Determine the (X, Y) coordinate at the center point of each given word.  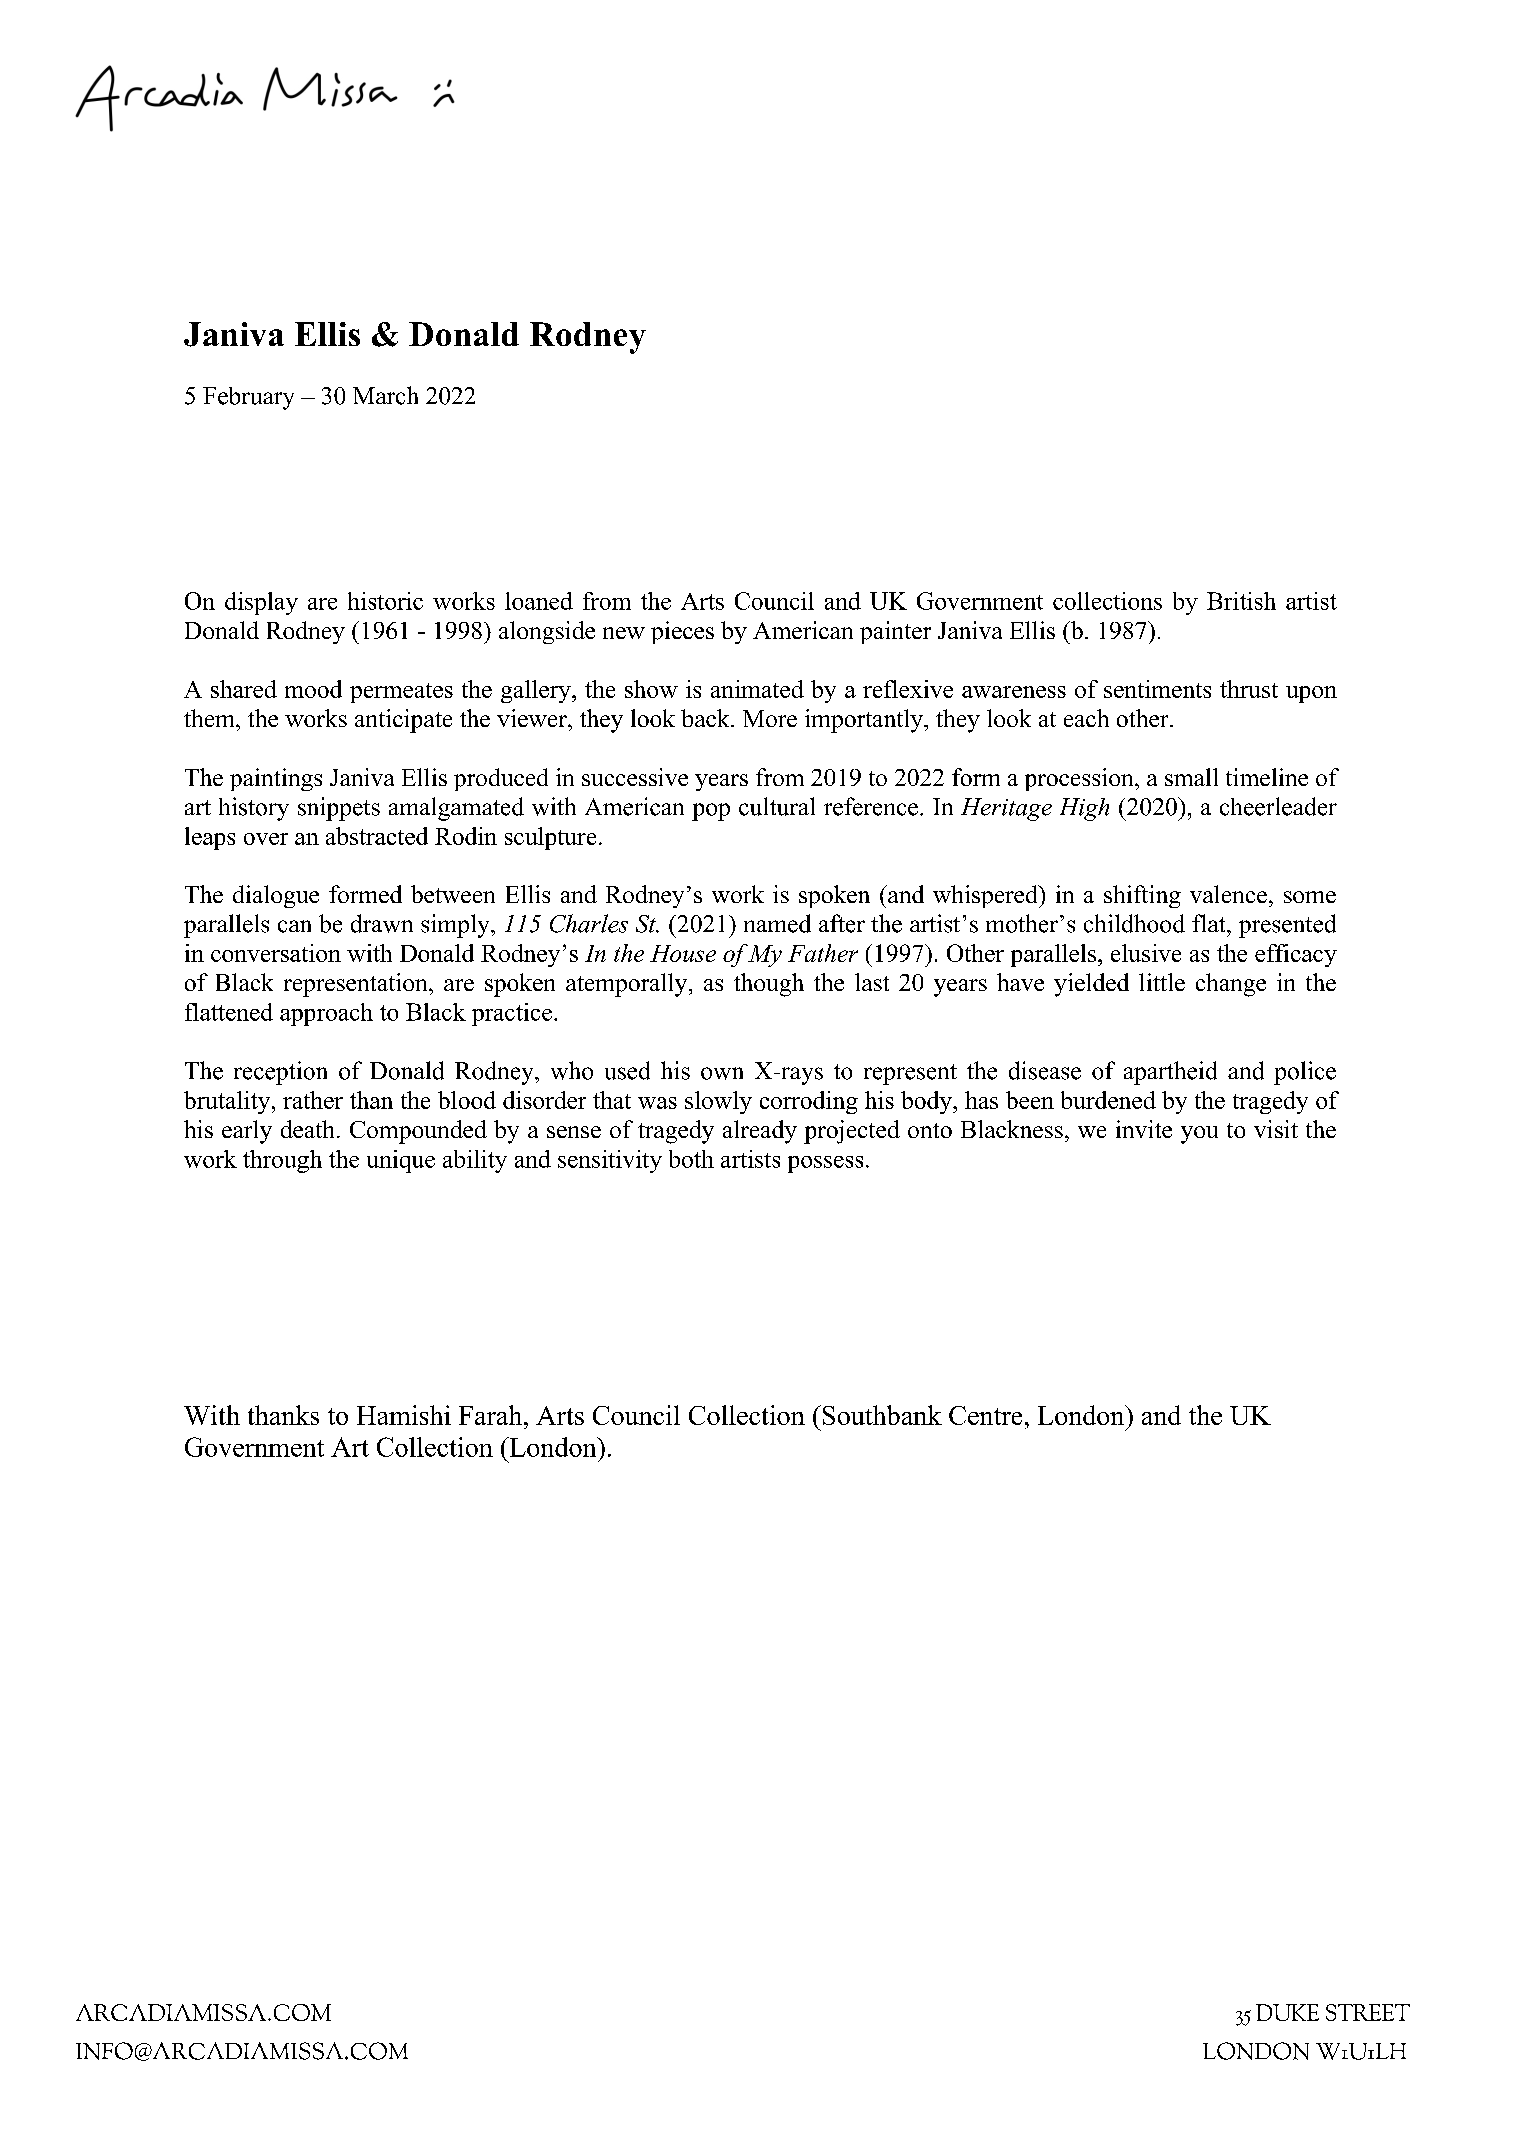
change (1231, 985)
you (1199, 1135)
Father (823, 953)
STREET (1368, 2012)
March (385, 395)
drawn (382, 923)
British (1241, 601)
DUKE (1287, 2012)
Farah (492, 1415)
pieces (682, 632)
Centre (985, 1415)
